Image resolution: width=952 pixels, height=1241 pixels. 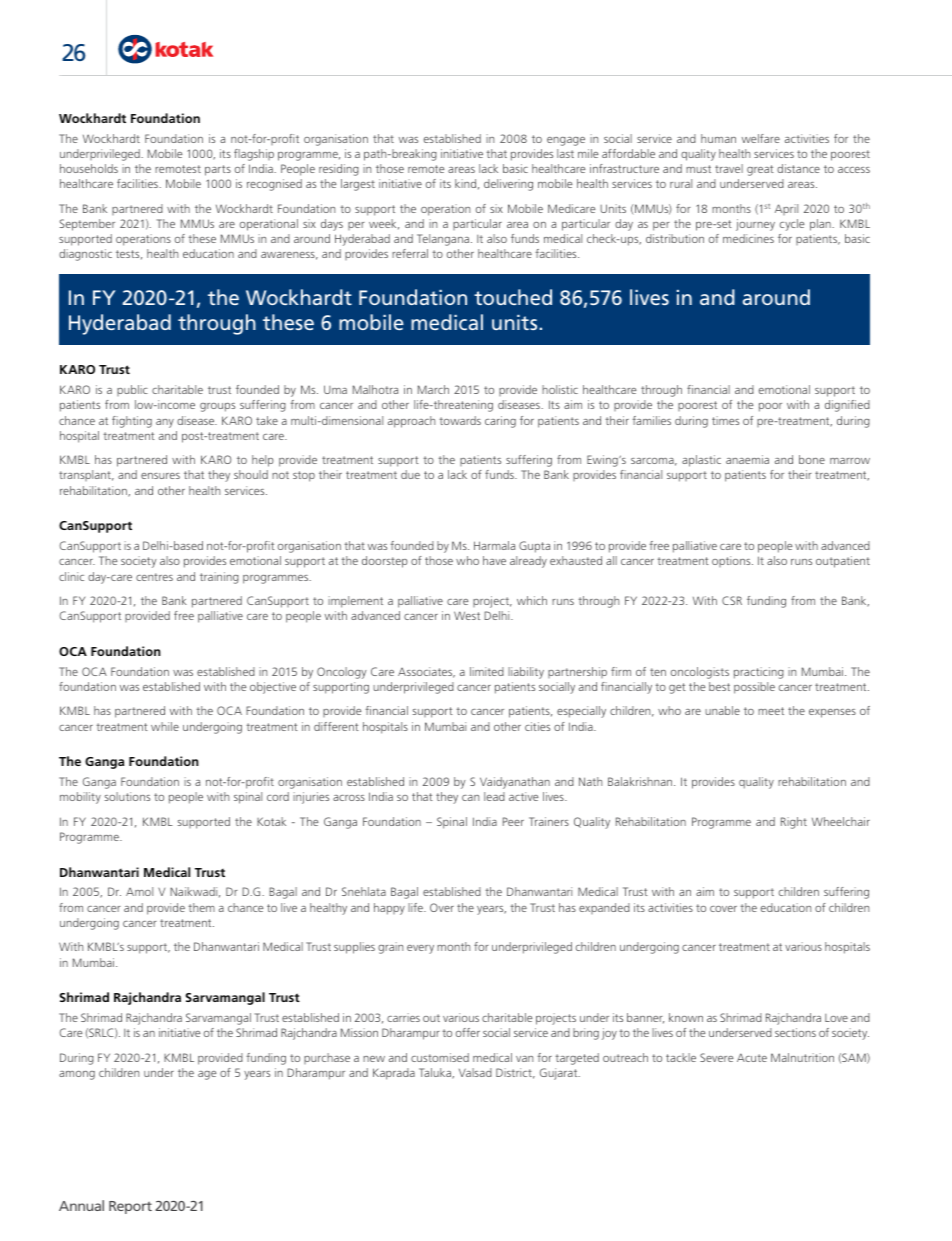 I want to click on Telangana, so click(x=443, y=240).
